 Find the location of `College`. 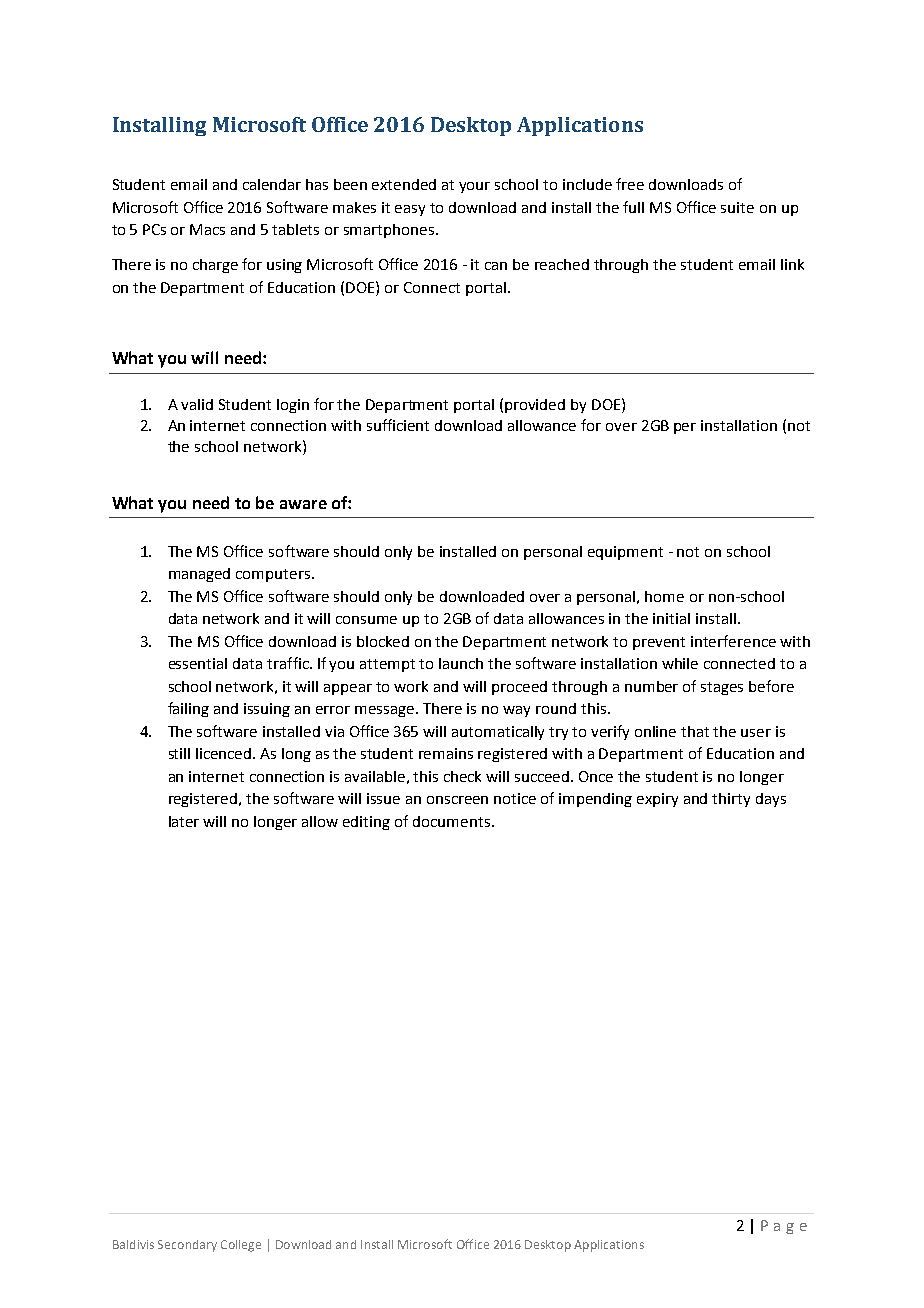

College is located at coordinates (241, 1246).
